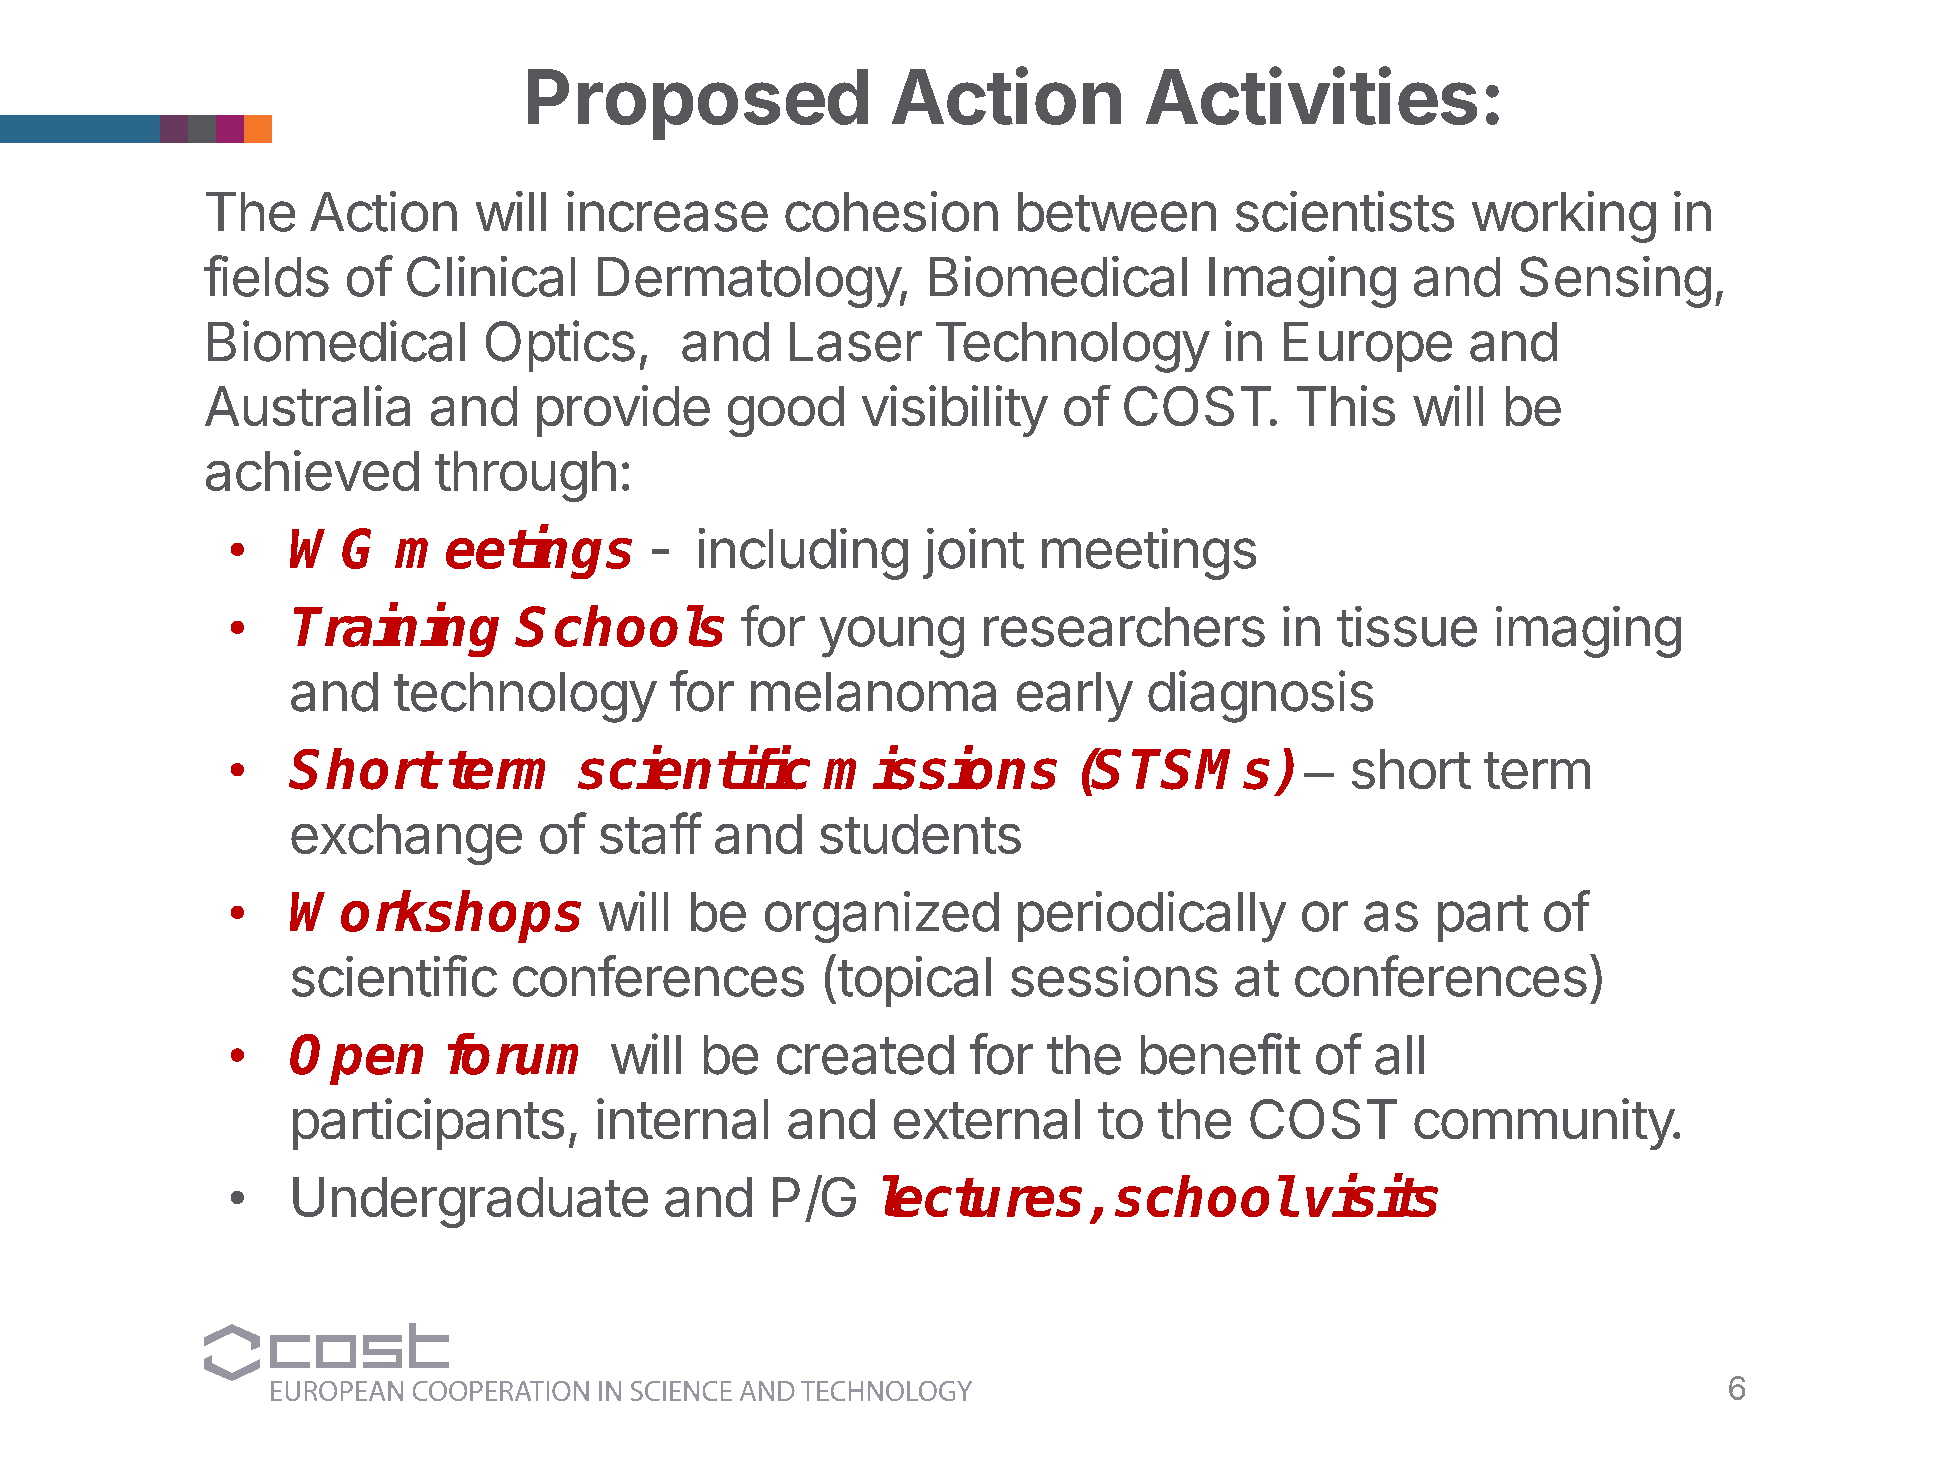 The image size is (1944, 1458). What do you see at coordinates (698, 104) in the screenshot?
I see `Proposed` at bounding box center [698, 104].
